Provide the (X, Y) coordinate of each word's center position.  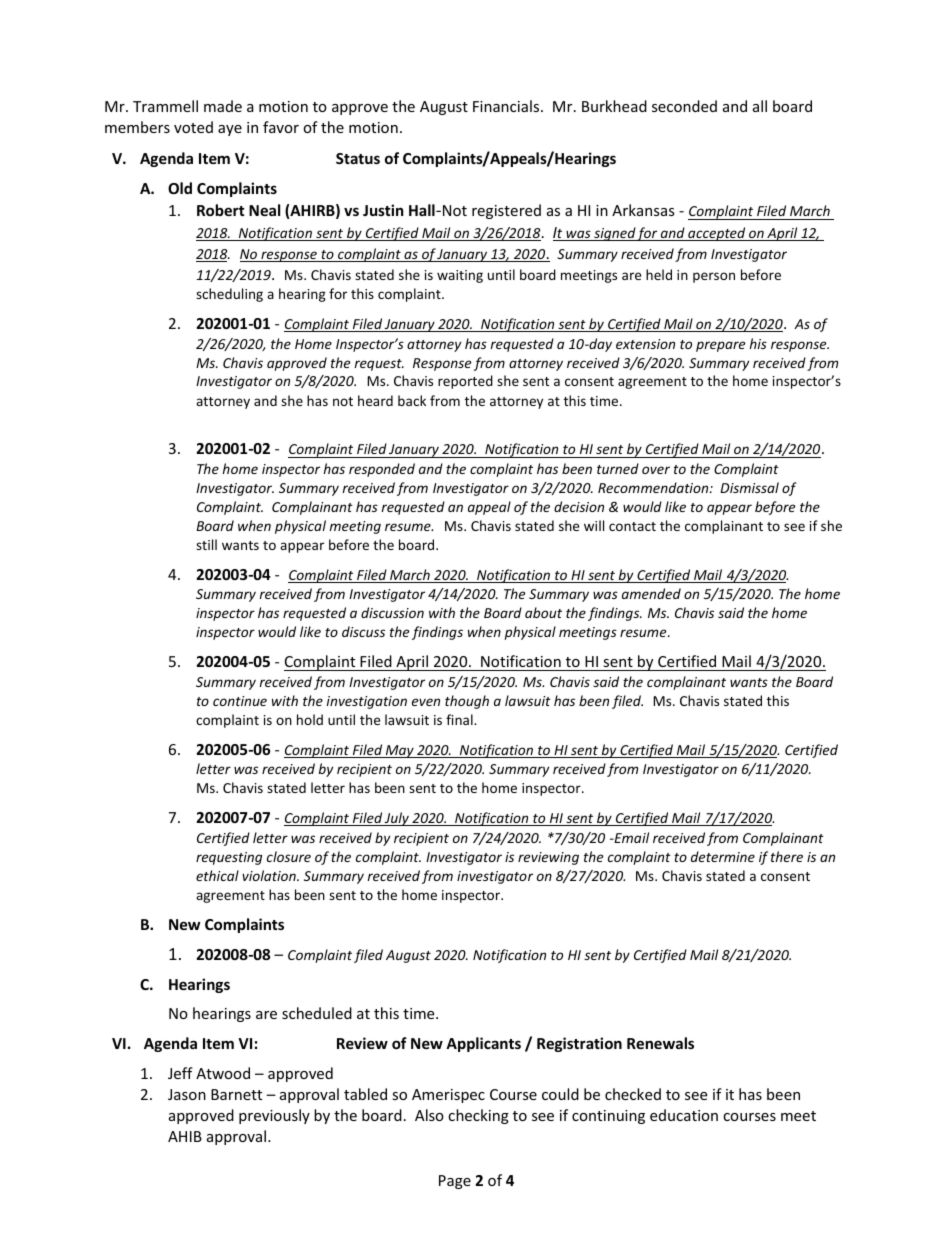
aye (230, 130)
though (467, 702)
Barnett (236, 1094)
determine (723, 856)
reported (465, 382)
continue (240, 701)
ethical (217, 875)
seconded (684, 106)
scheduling (229, 295)
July (397, 819)
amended (651, 593)
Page (455, 1182)
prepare (720, 346)
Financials (507, 106)
